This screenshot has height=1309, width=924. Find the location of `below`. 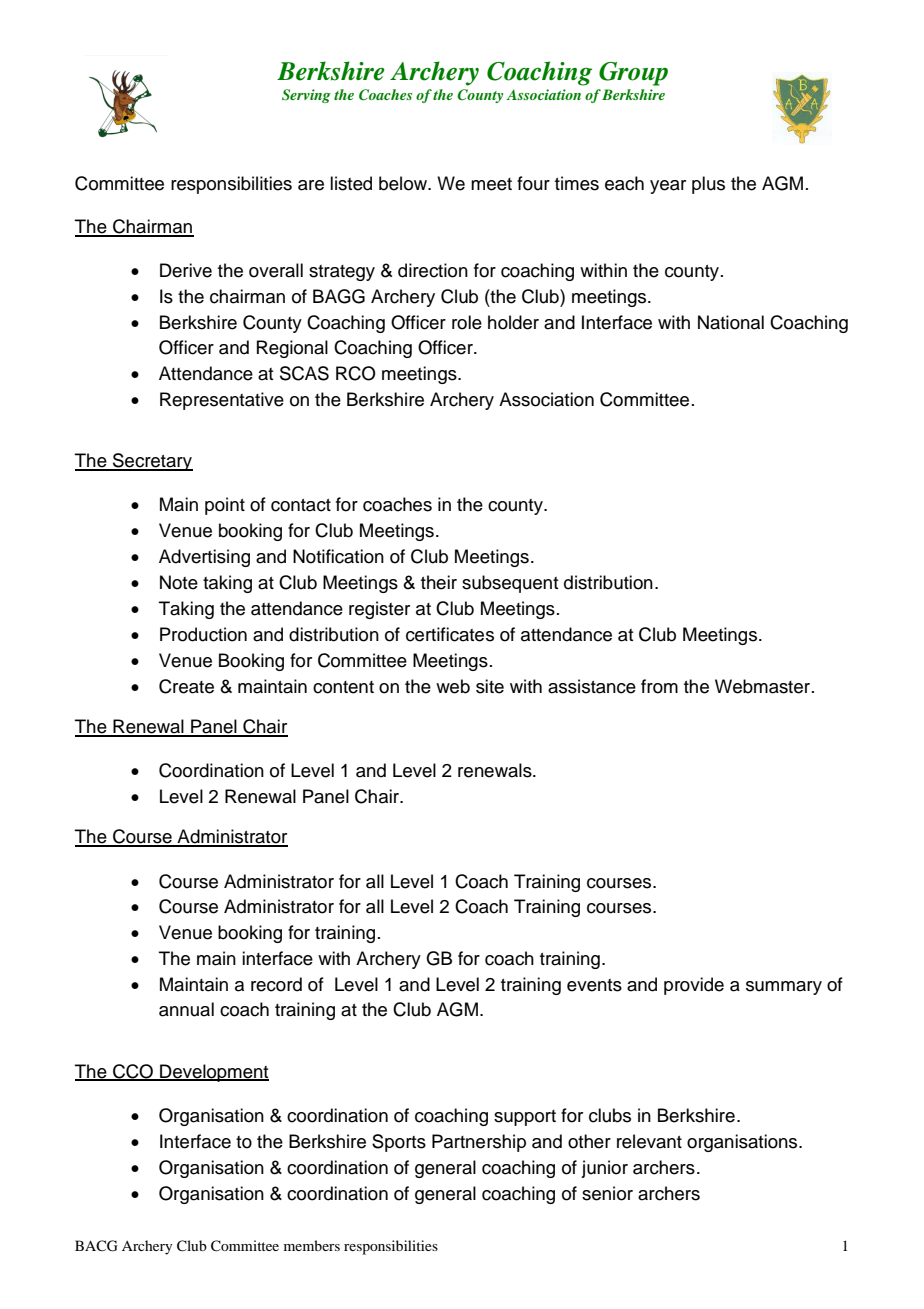

below is located at coordinates (404, 183).
